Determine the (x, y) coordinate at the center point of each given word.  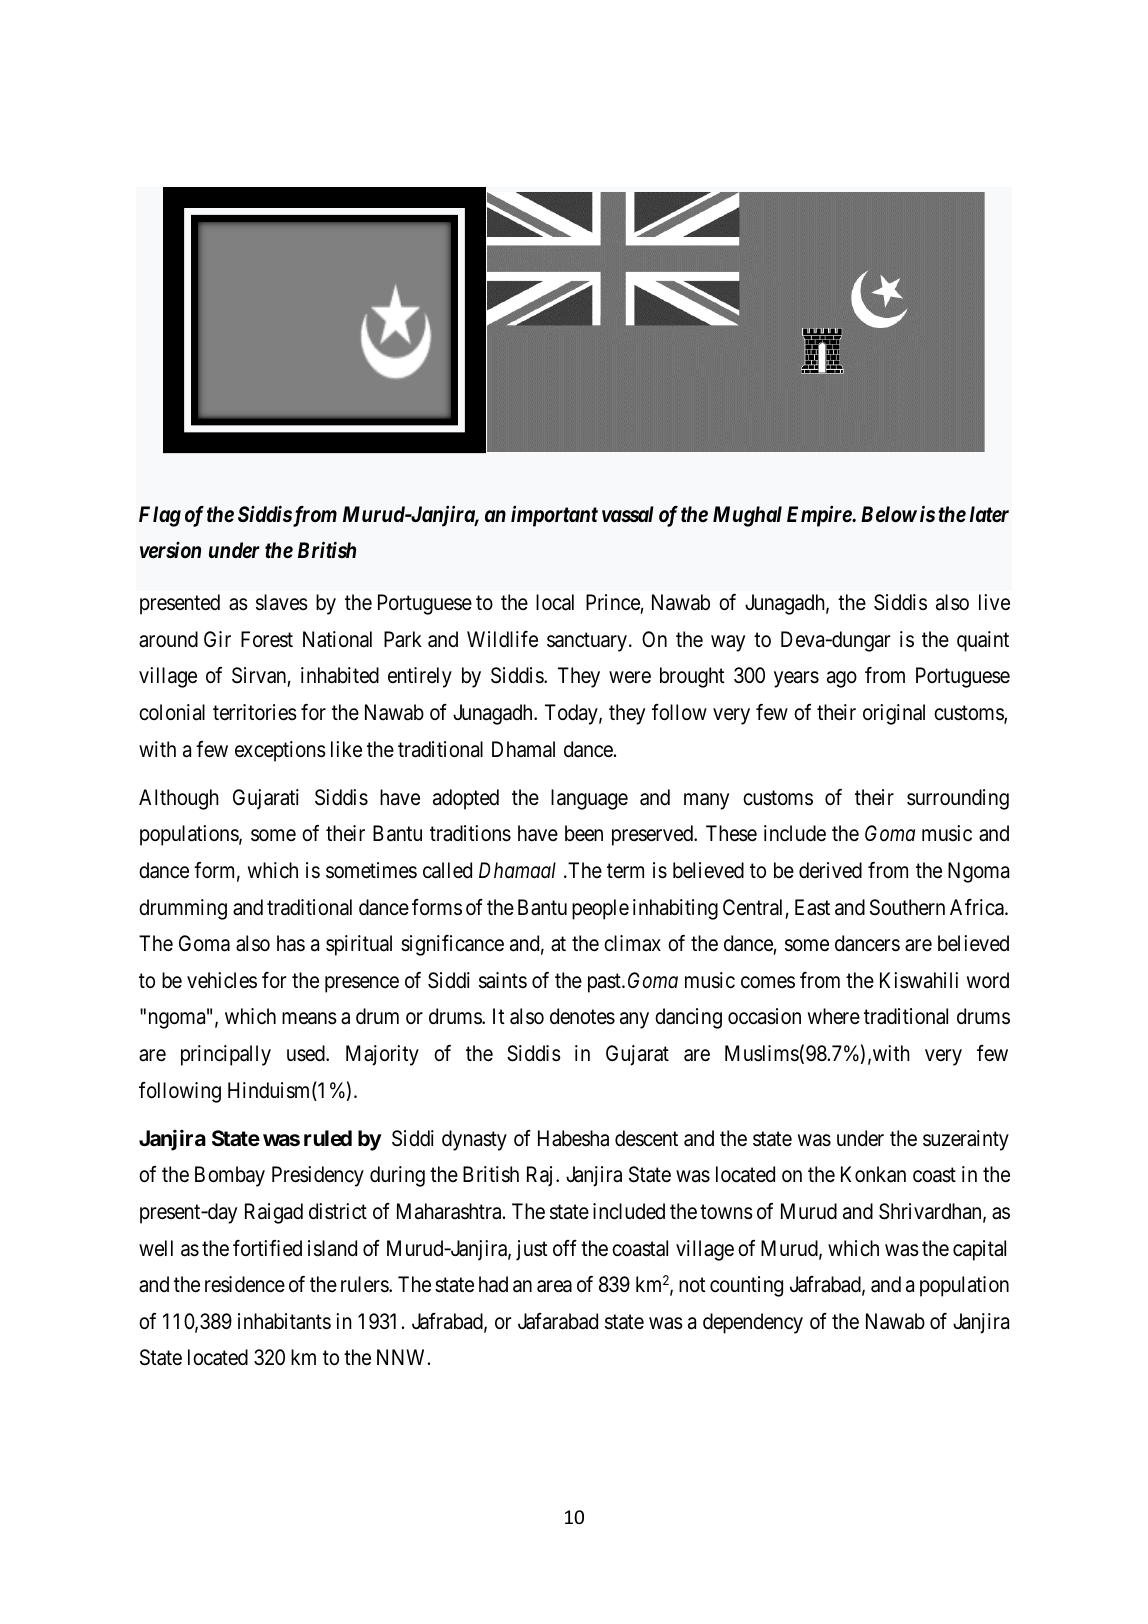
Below (889, 514)
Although (179, 799)
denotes (582, 1016)
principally (226, 1055)
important (554, 516)
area (554, 1286)
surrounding (958, 799)
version (170, 550)
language (589, 799)
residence (245, 1284)
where (834, 1016)
